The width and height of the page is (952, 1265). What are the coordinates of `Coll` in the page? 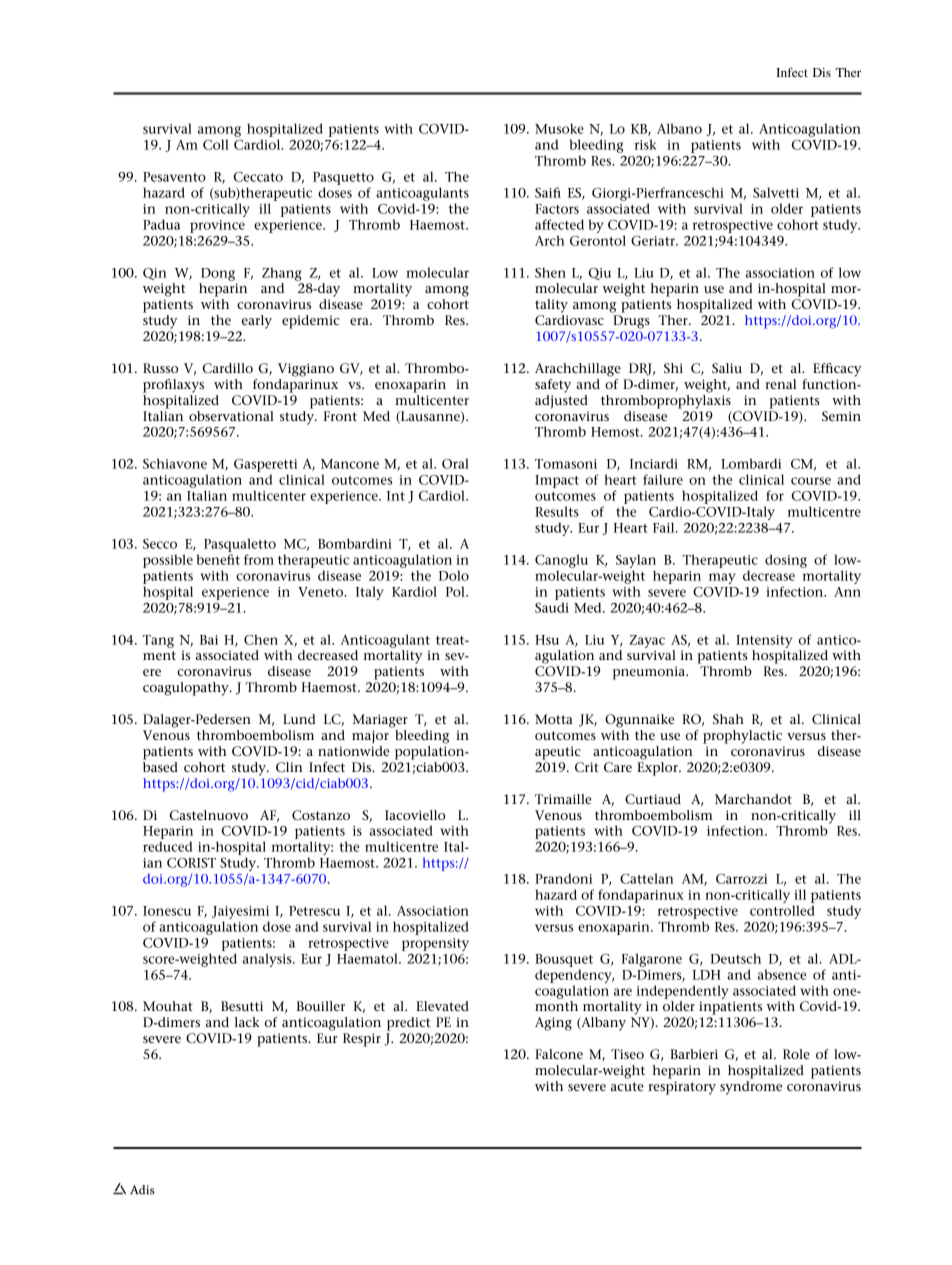 It's located at (216, 144).
